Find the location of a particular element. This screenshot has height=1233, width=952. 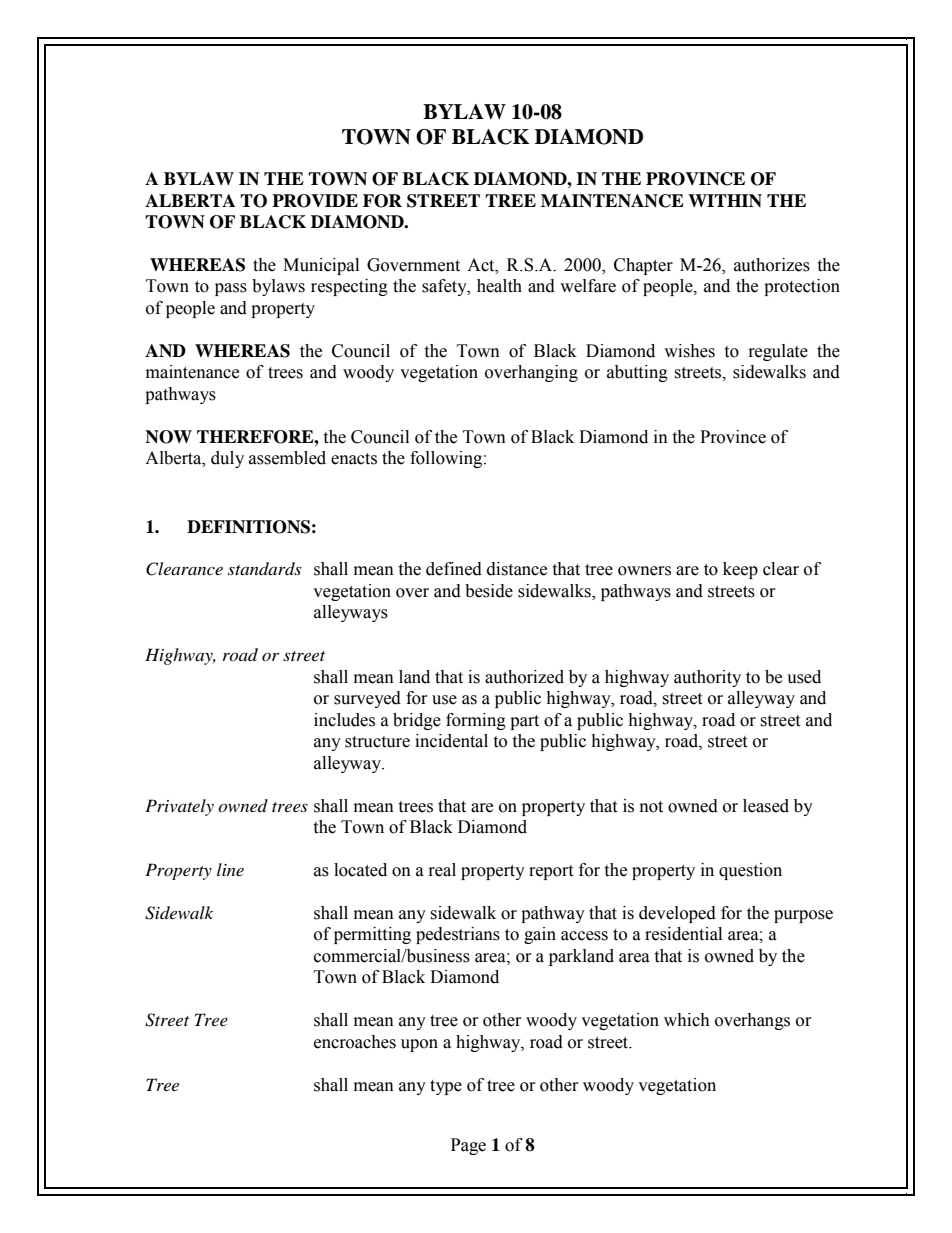

health is located at coordinates (499, 286).
